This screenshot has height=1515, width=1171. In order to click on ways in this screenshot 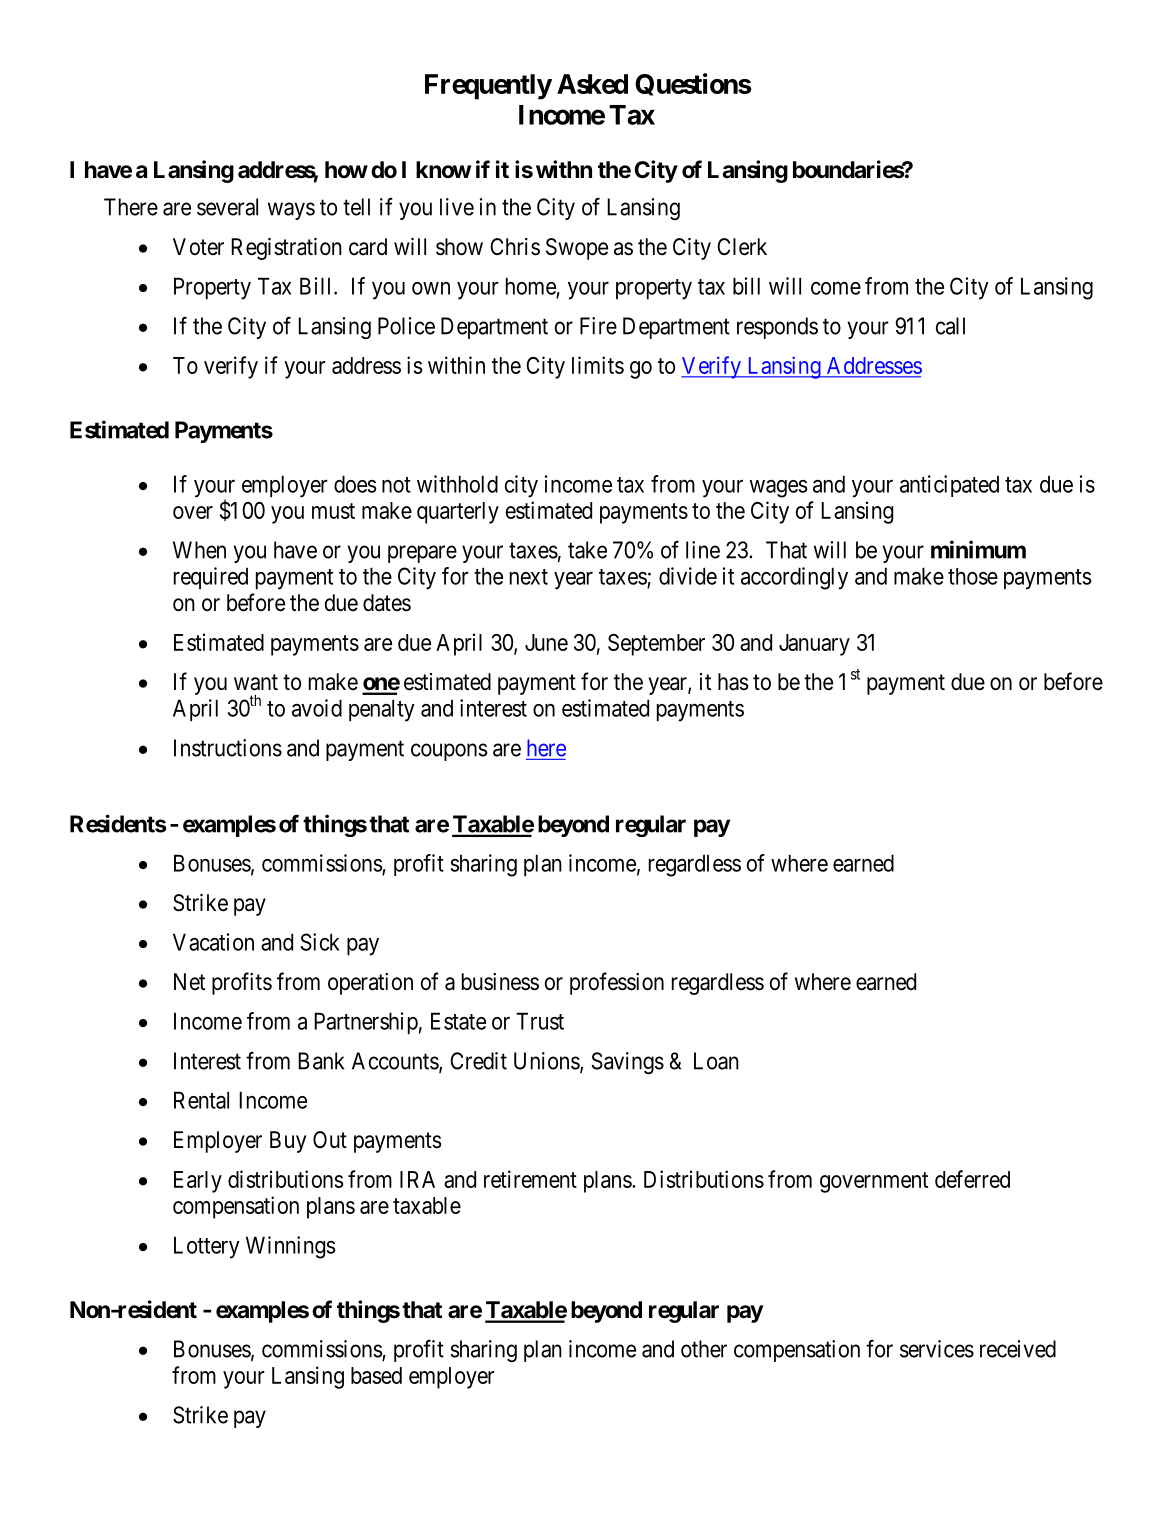, I will do `click(291, 211)`.
